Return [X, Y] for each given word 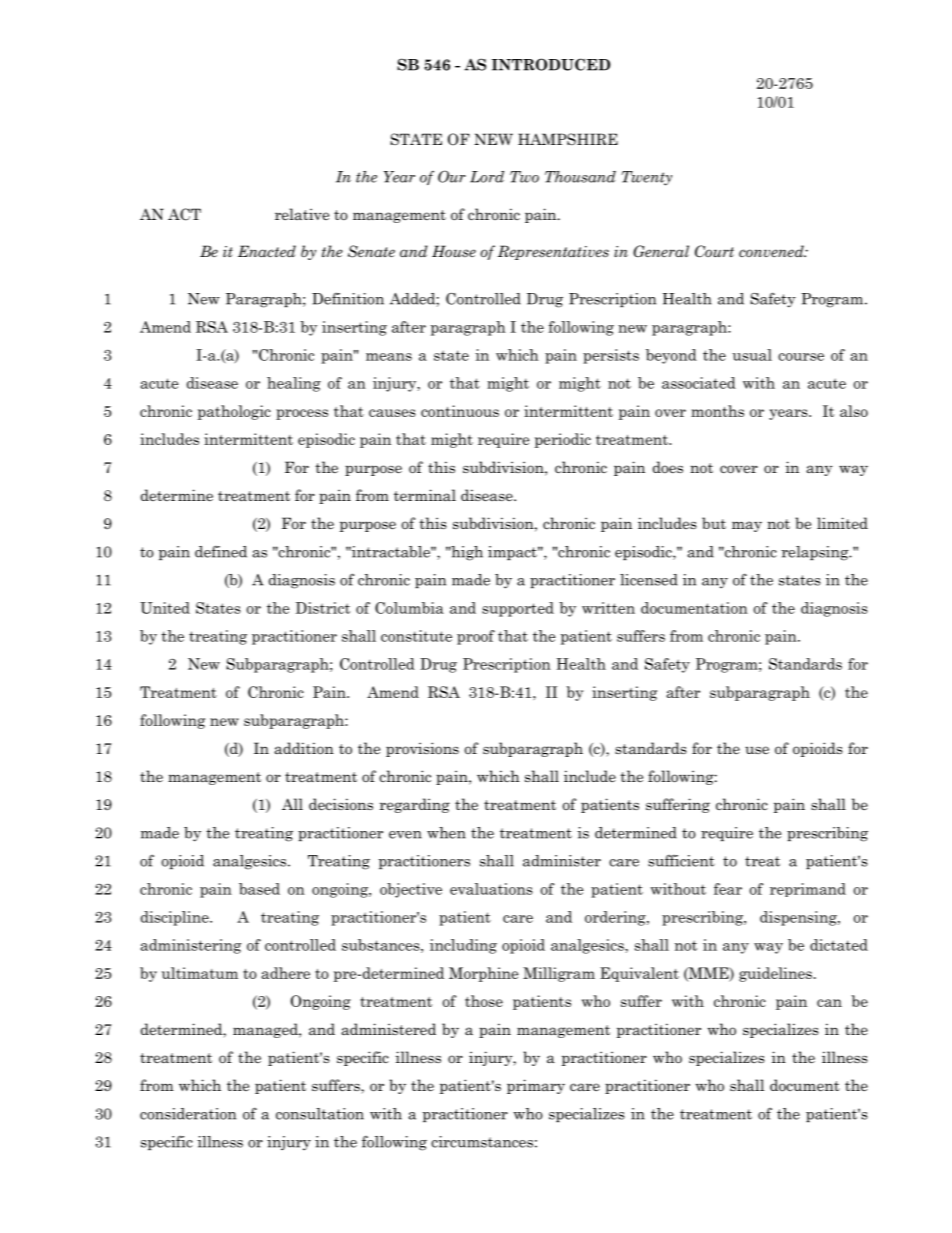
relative [302, 214]
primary [536, 1086]
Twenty [646, 178]
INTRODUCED [551, 64]
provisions [422, 749]
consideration [188, 1114]
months [717, 411]
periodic [563, 440]
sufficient [681, 861]
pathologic [234, 412]
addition [304, 748]
